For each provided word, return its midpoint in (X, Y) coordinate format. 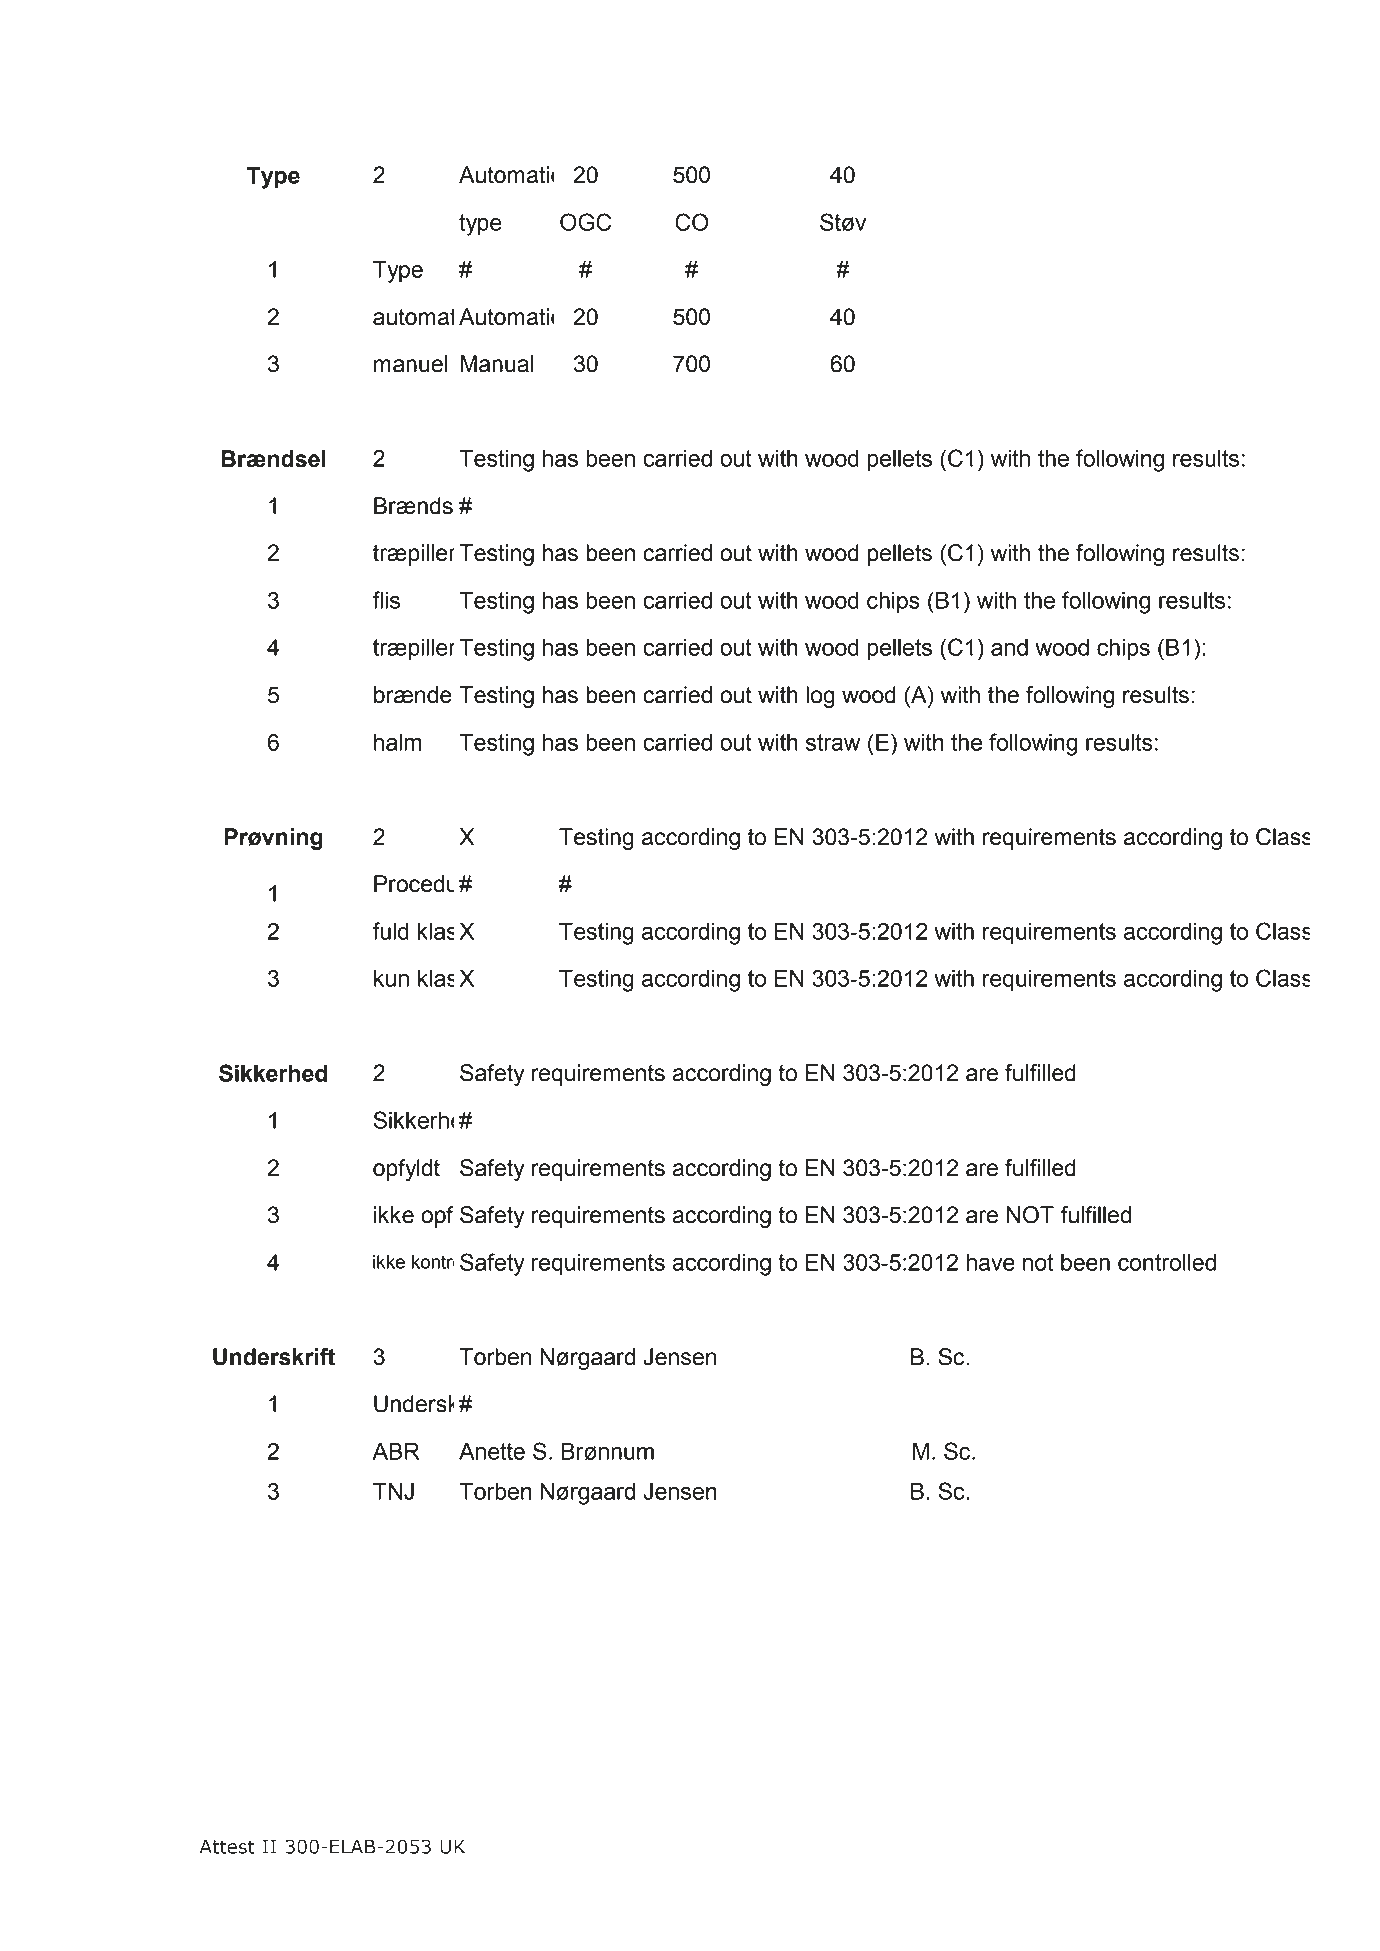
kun (391, 978)
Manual (496, 364)
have (991, 1262)
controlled (1167, 1262)
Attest (227, 1847)
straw (833, 742)
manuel (411, 364)
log (820, 697)
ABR (396, 1451)
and (1009, 647)
